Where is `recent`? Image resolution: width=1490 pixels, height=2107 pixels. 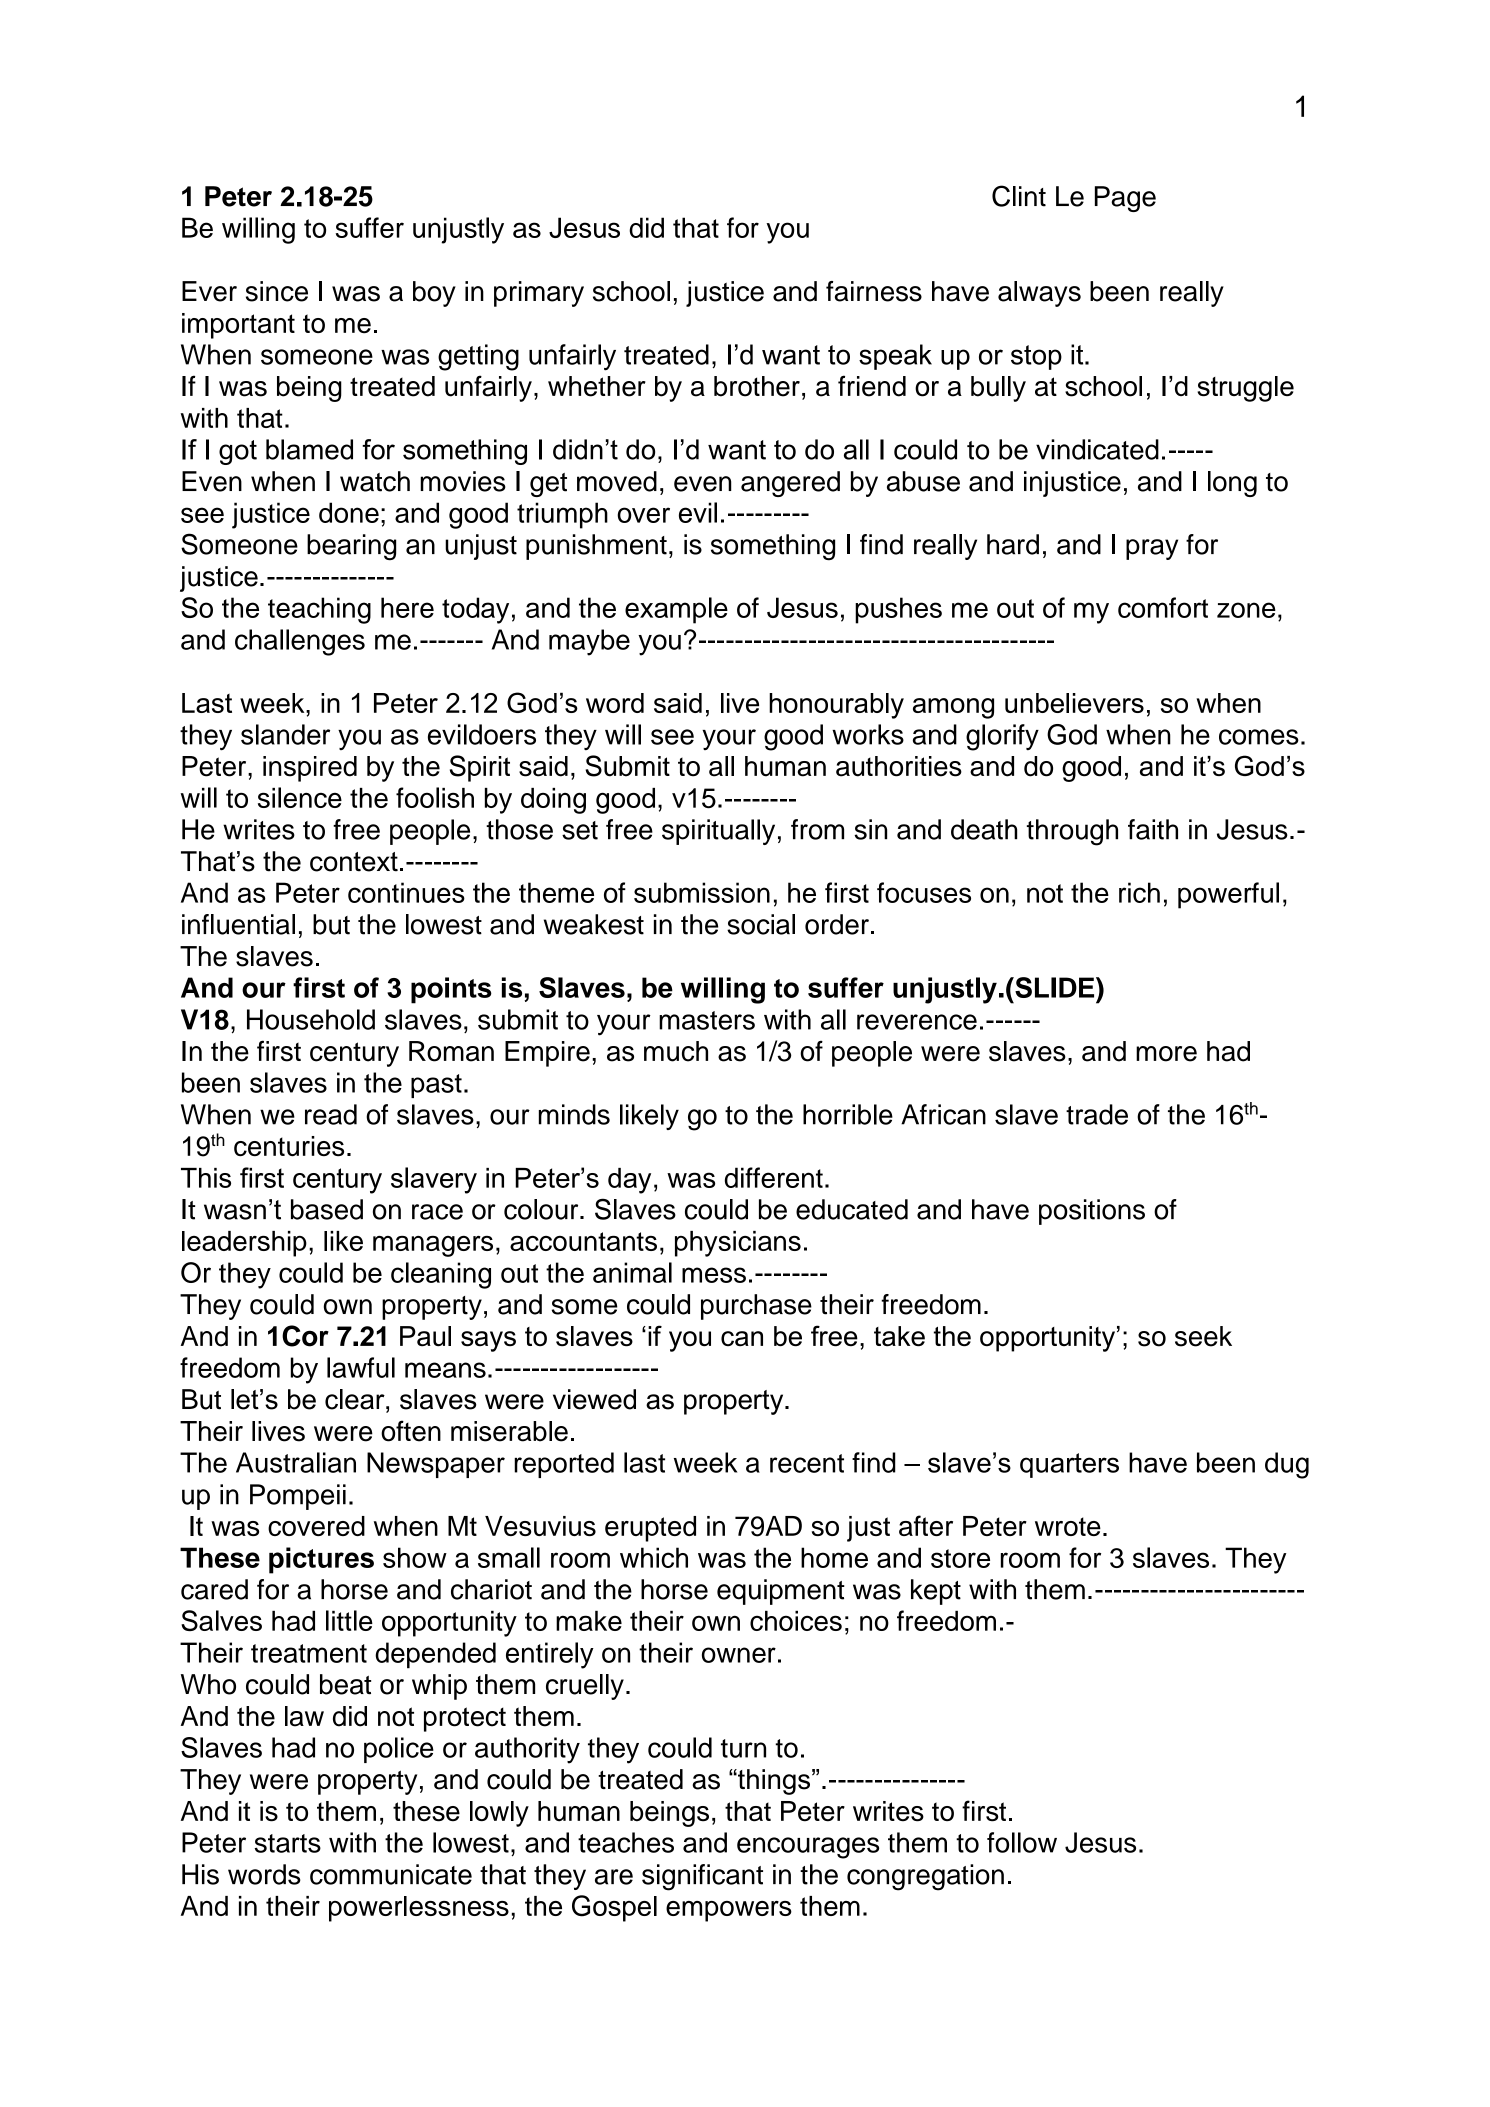
recent is located at coordinates (807, 1463).
